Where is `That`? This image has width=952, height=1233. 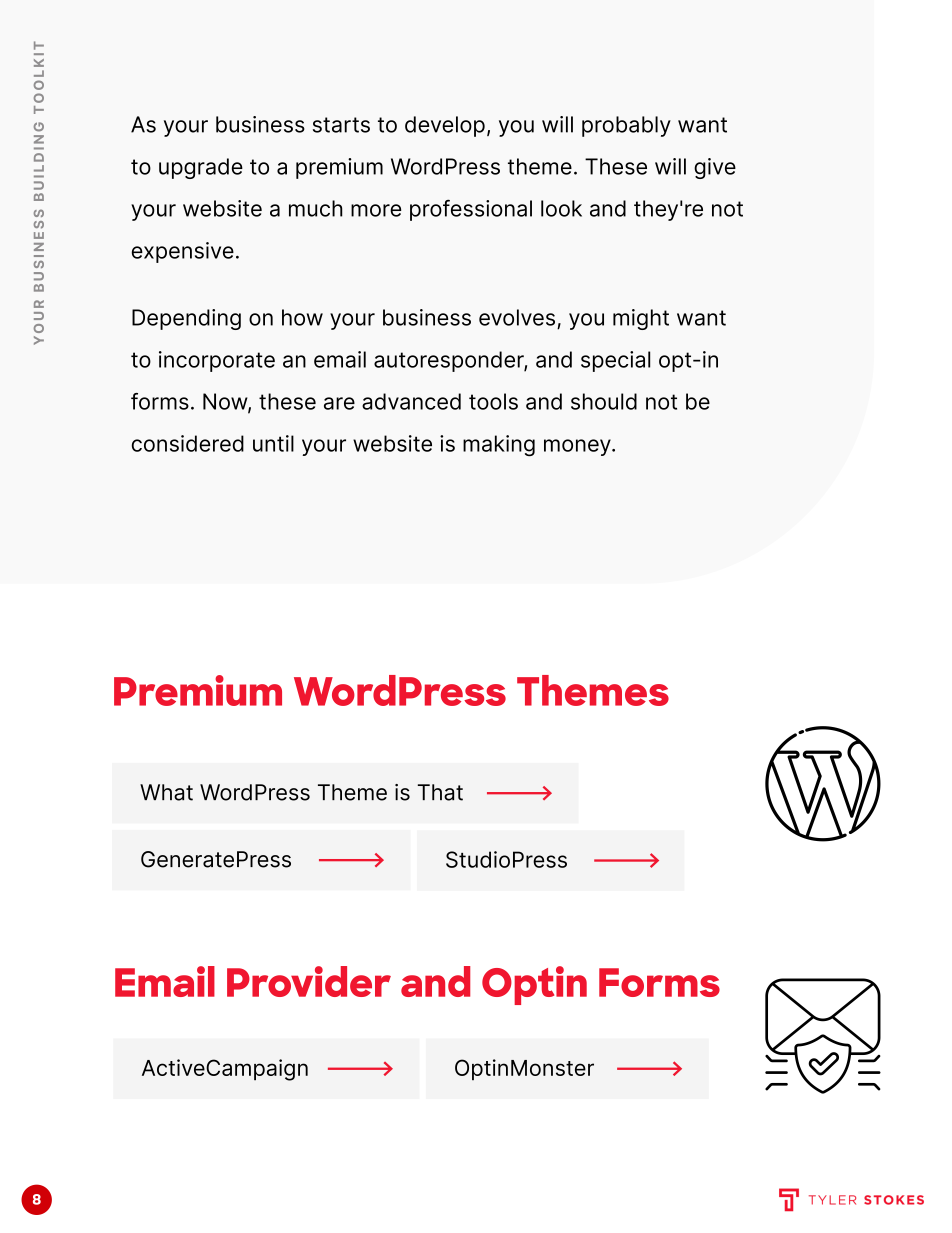 That is located at coordinates (440, 792).
